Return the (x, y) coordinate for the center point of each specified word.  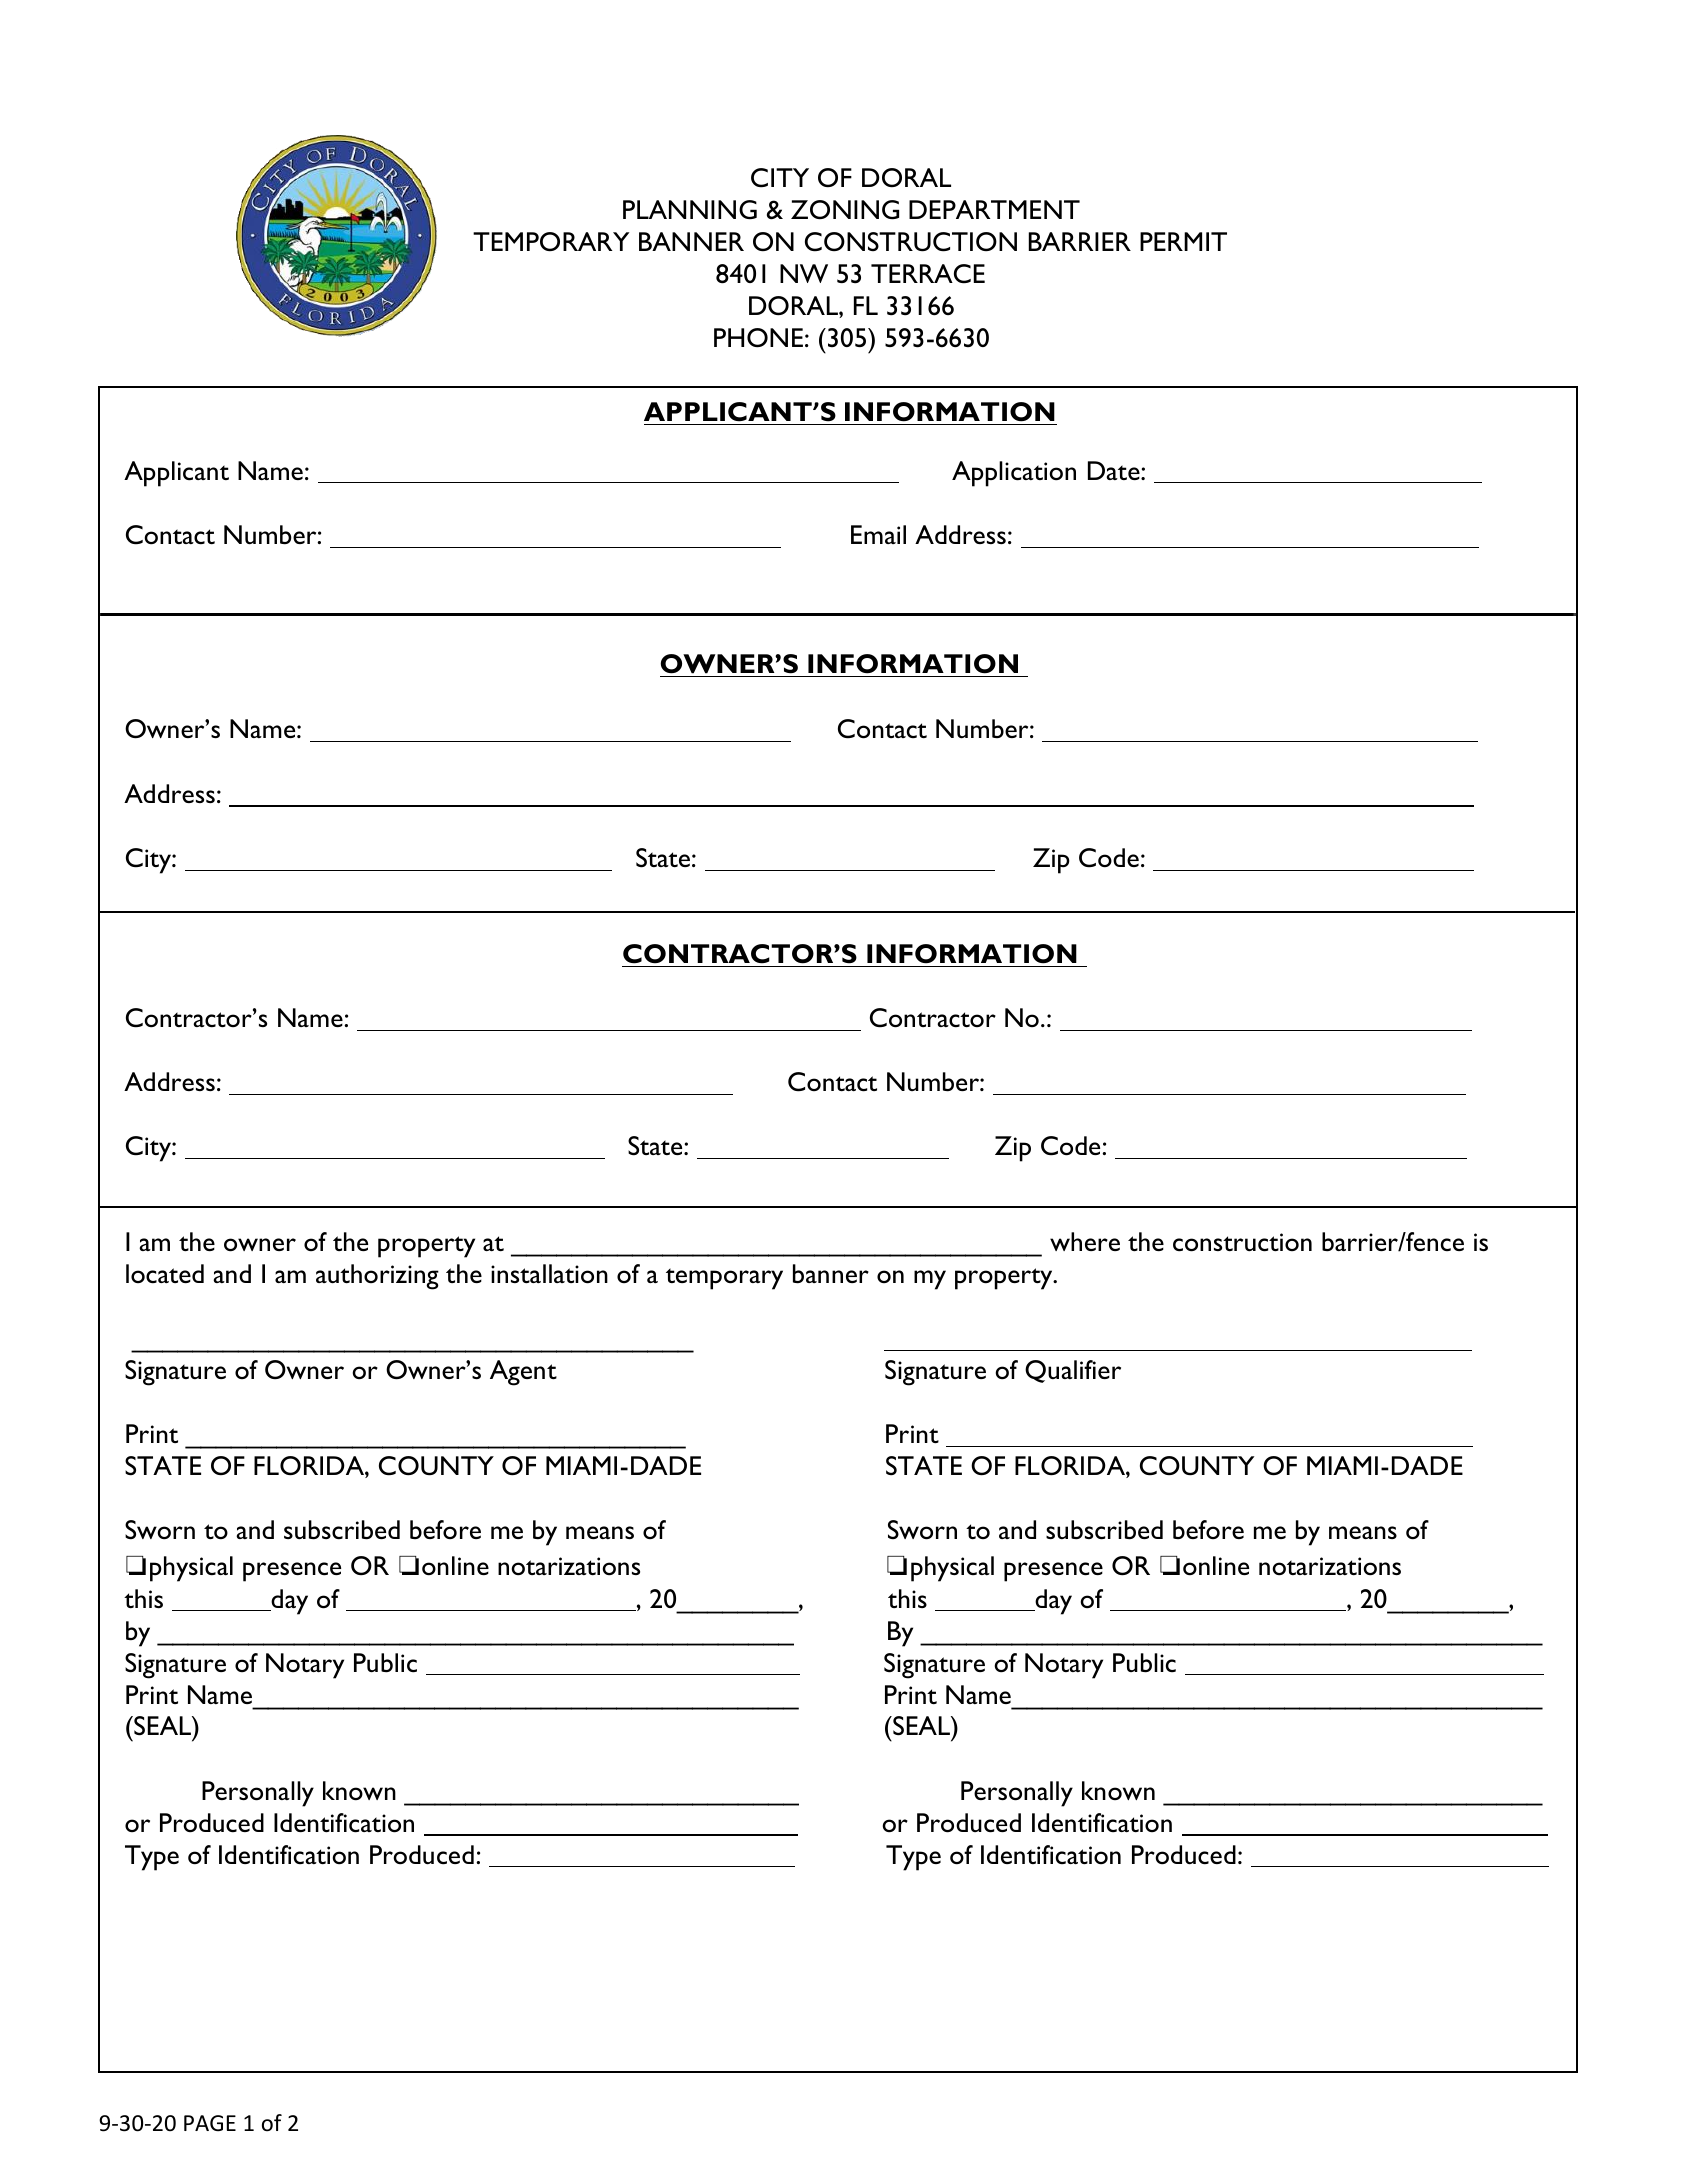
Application (1014, 474)
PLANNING (690, 210)
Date (1115, 470)
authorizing (377, 1277)
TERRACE (928, 274)
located (165, 1273)
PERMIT (1183, 241)
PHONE (758, 338)
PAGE (210, 2123)
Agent (523, 1373)
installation (549, 1274)
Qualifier (1073, 1371)
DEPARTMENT (994, 209)
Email (878, 534)
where (1085, 1241)
